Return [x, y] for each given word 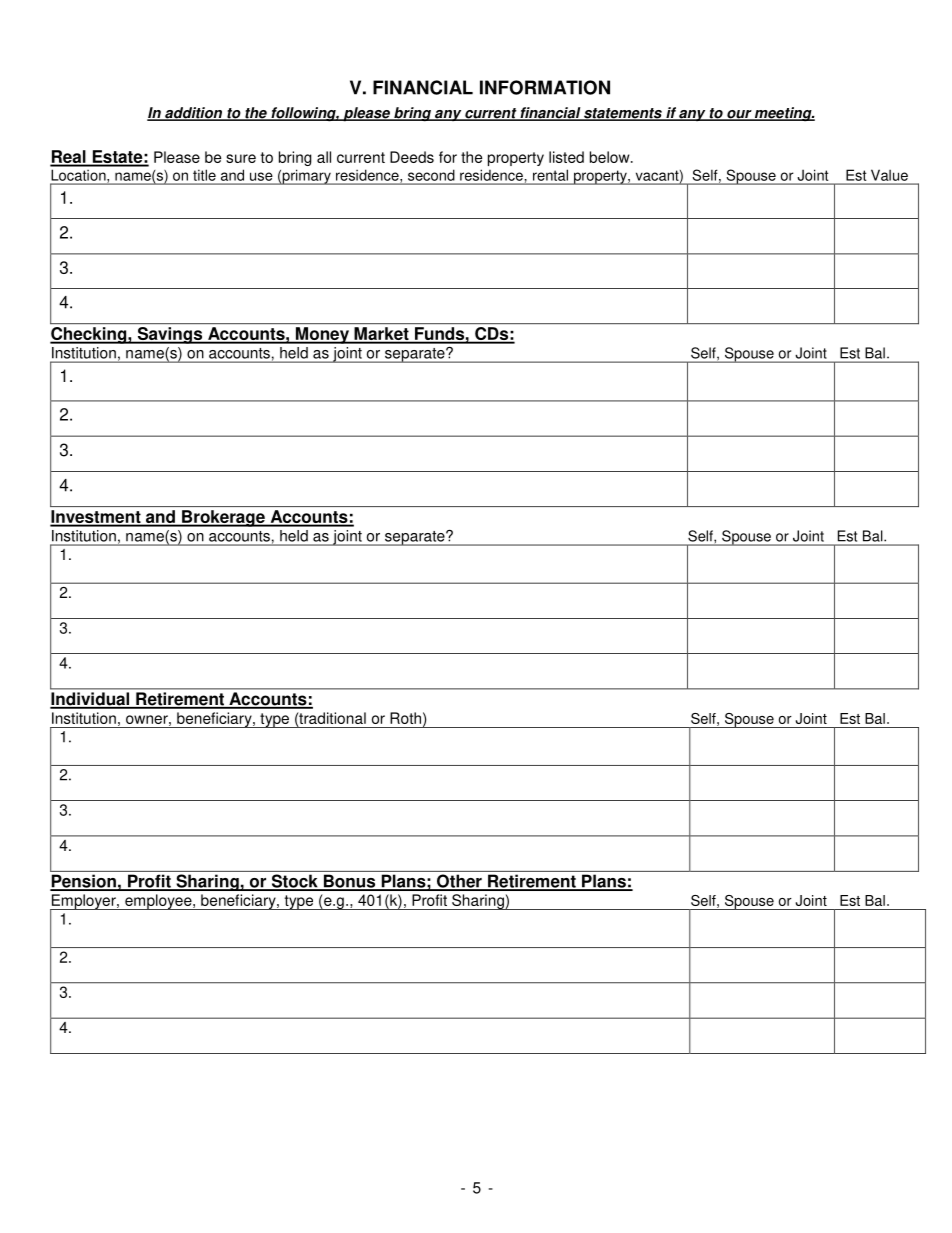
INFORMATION [545, 87]
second [431, 175]
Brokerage [223, 518]
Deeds [412, 157]
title [204, 175]
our [739, 115]
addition [194, 114]
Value [889, 175]
